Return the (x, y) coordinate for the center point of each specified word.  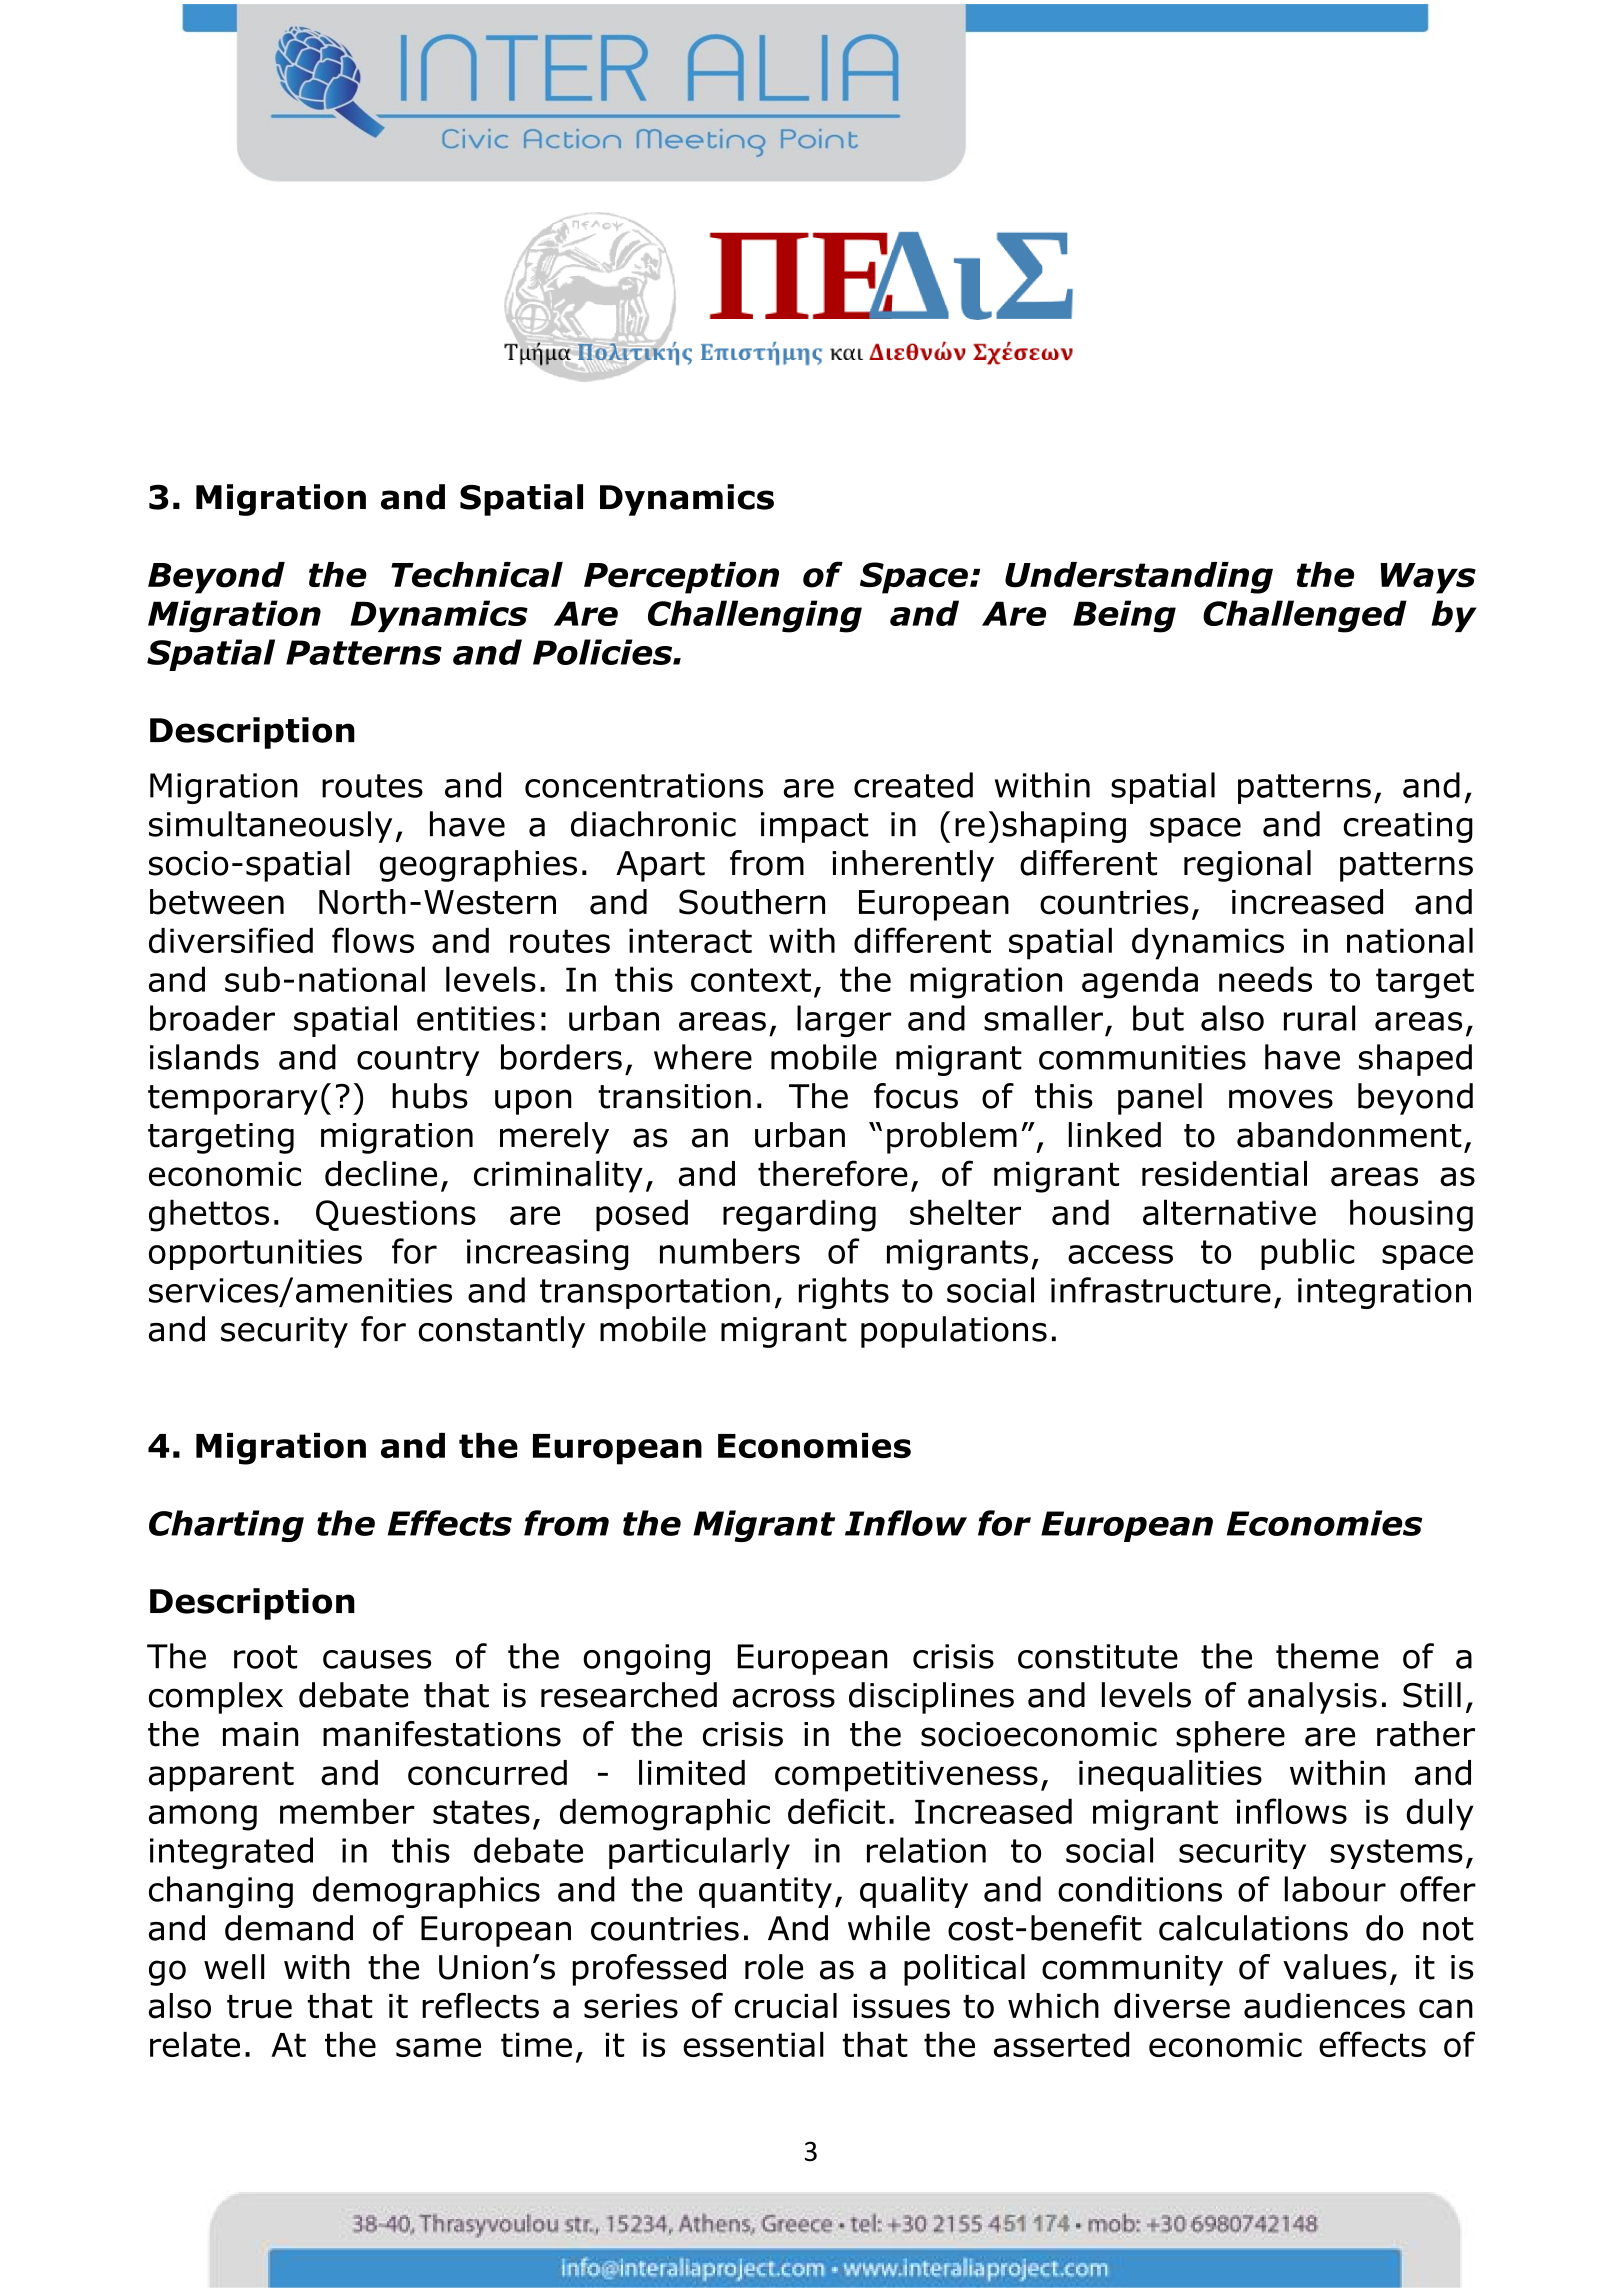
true (259, 2007)
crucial (786, 2006)
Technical (477, 575)
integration (1384, 1293)
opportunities (255, 1254)
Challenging (755, 616)
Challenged (1305, 616)
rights (844, 1293)
